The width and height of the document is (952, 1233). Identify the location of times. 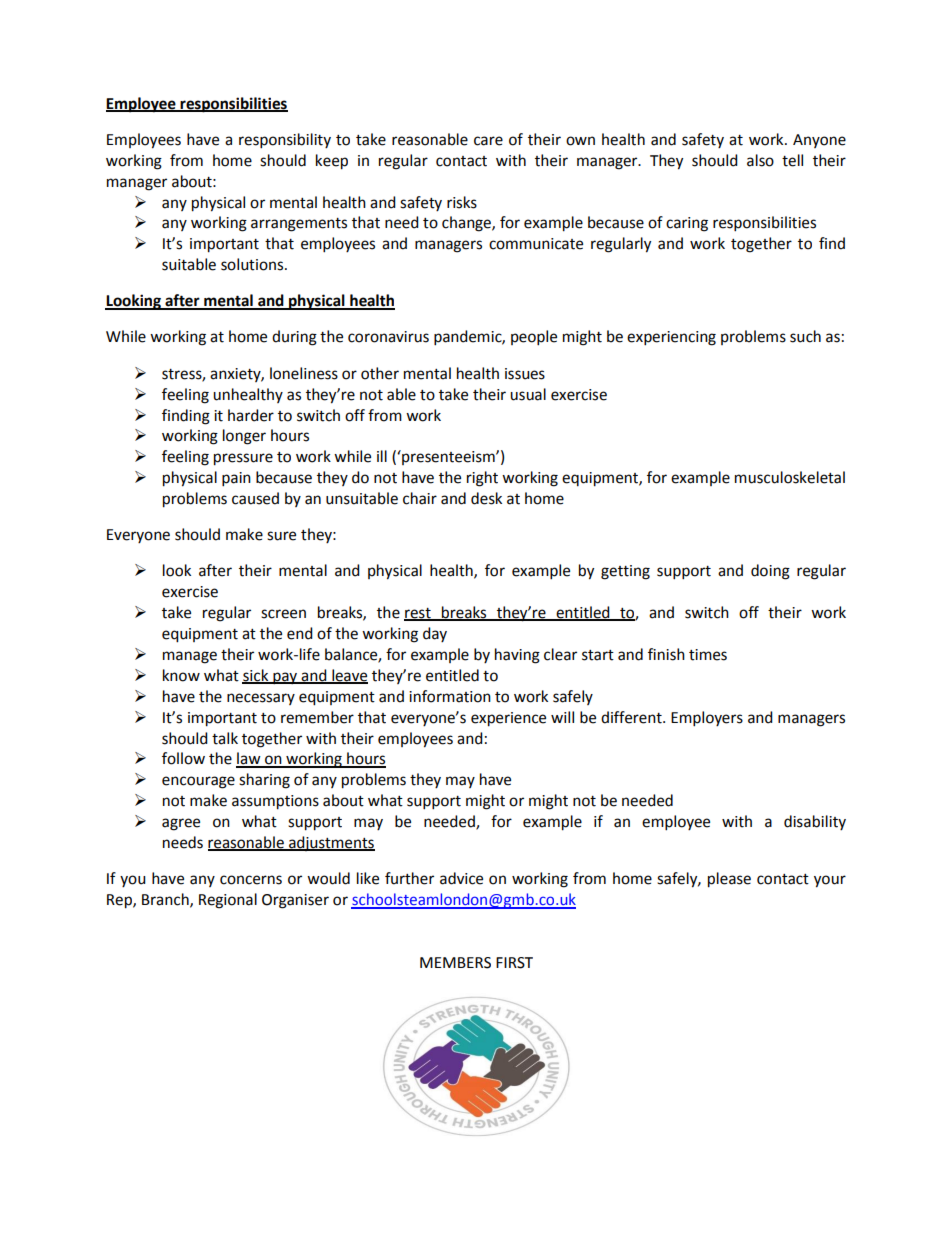
(708, 655).
